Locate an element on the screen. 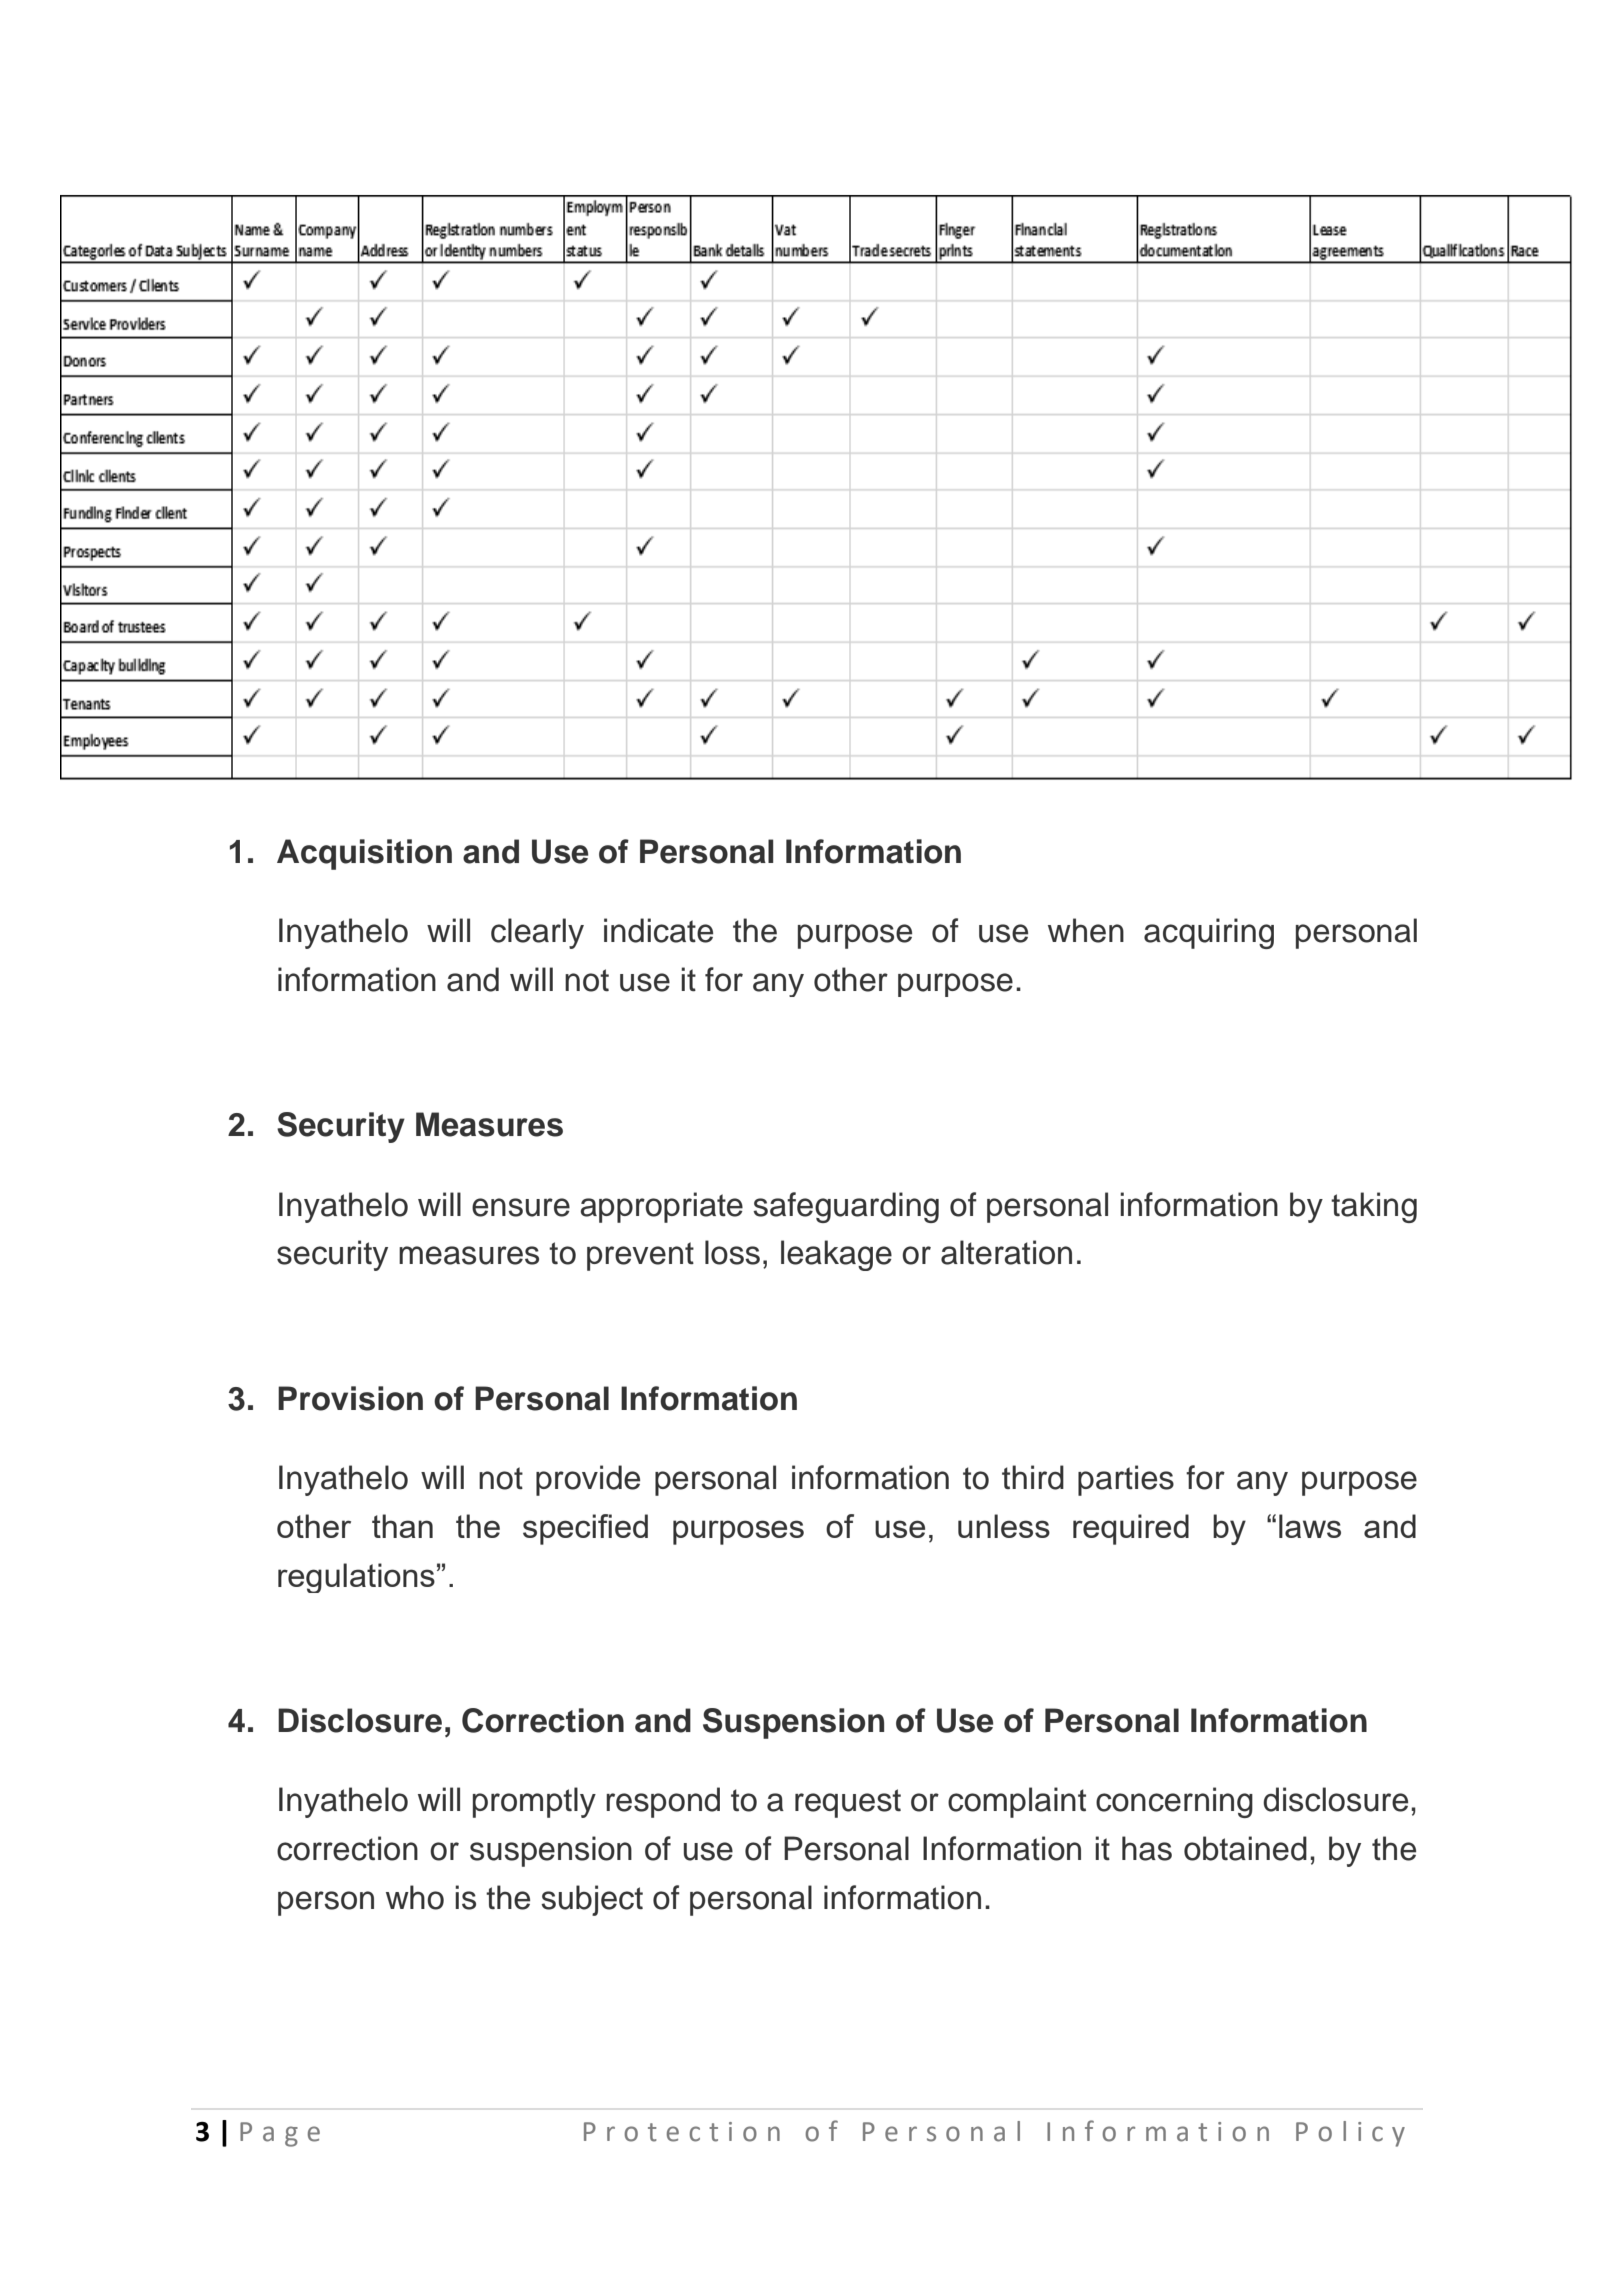 The width and height of the screenshot is (1614, 2283). than is located at coordinates (402, 1526).
